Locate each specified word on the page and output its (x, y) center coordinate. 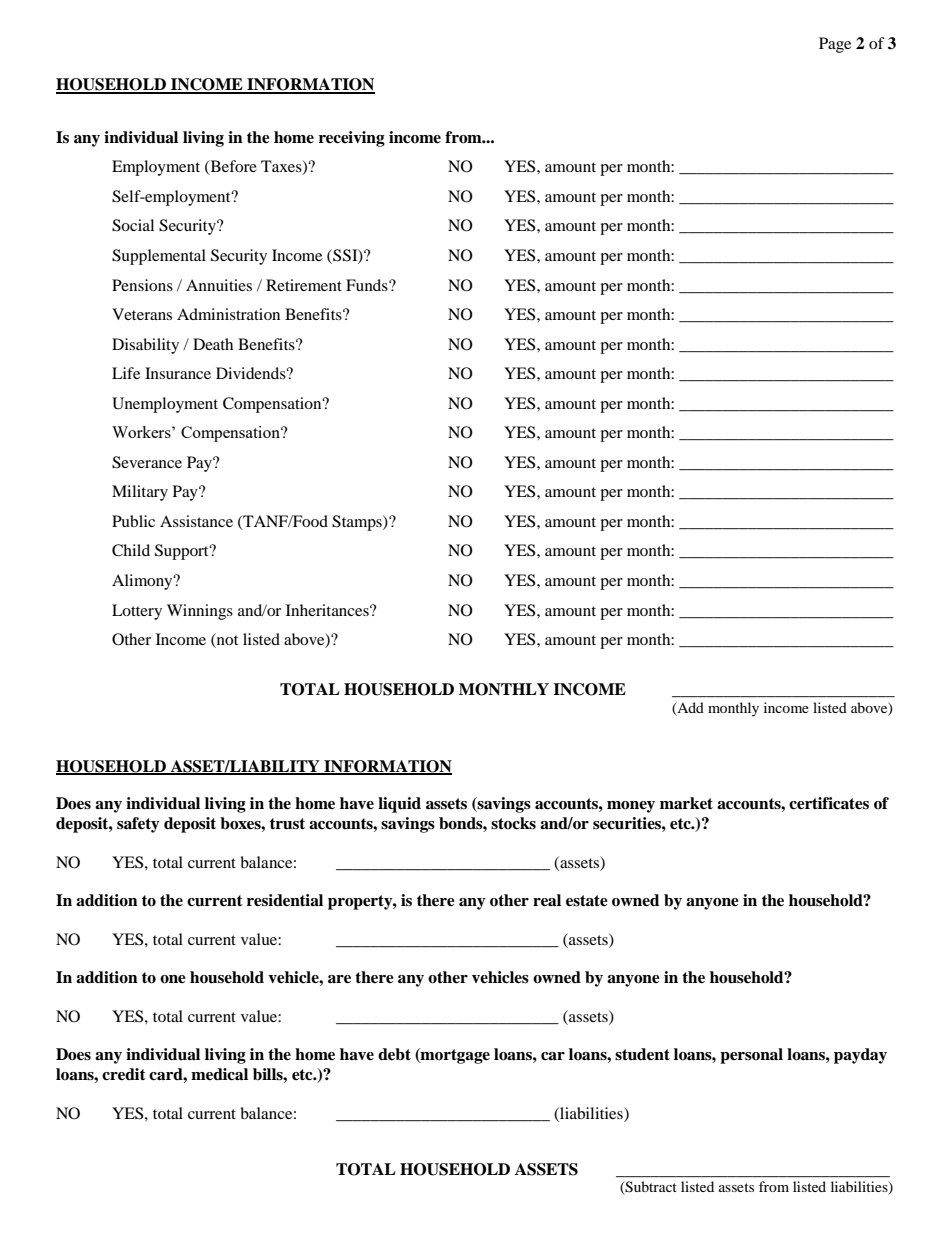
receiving (352, 139)
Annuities (219, 285)
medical (219, 1074)
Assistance (196, 521)
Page (835, 45)
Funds (368, 285)
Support (183, 552)
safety (138, 825)
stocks (513, 823)
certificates (829, 803)
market (686, 803)
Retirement (304, 285)
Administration (228, 314)
